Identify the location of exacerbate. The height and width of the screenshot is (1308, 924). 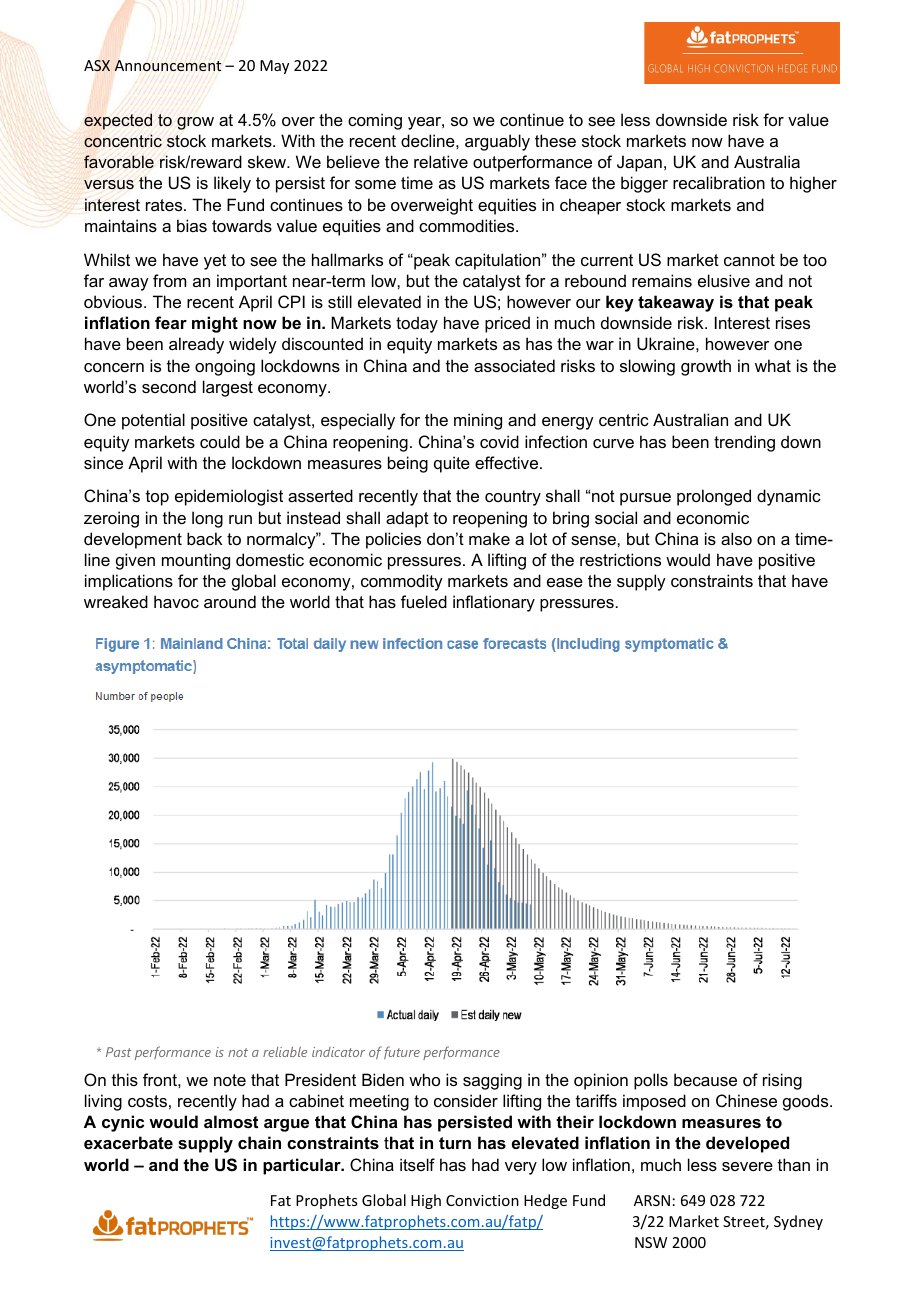
(128, 1142).
